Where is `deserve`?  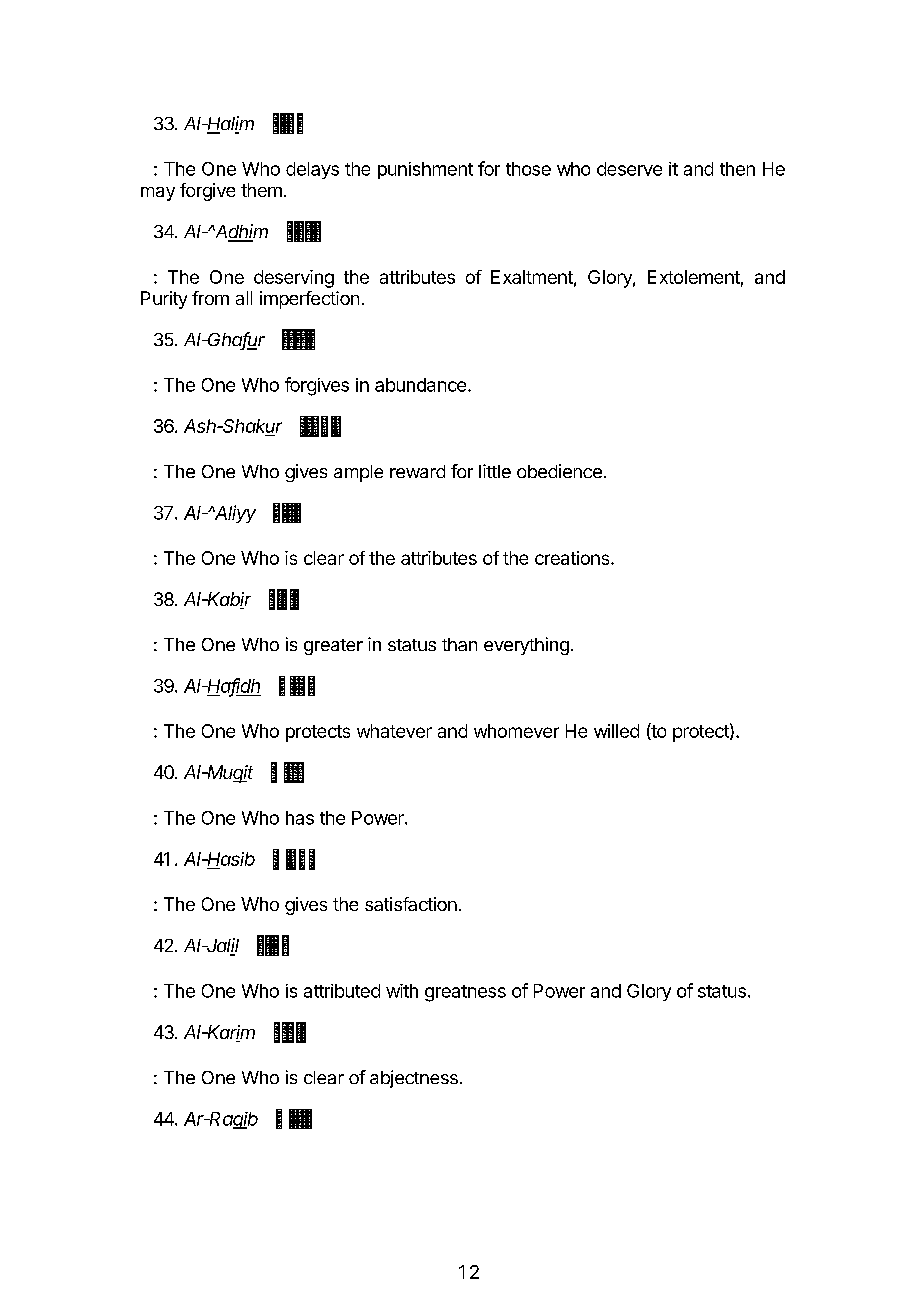
deserve is located at coordinates (629, 169).
